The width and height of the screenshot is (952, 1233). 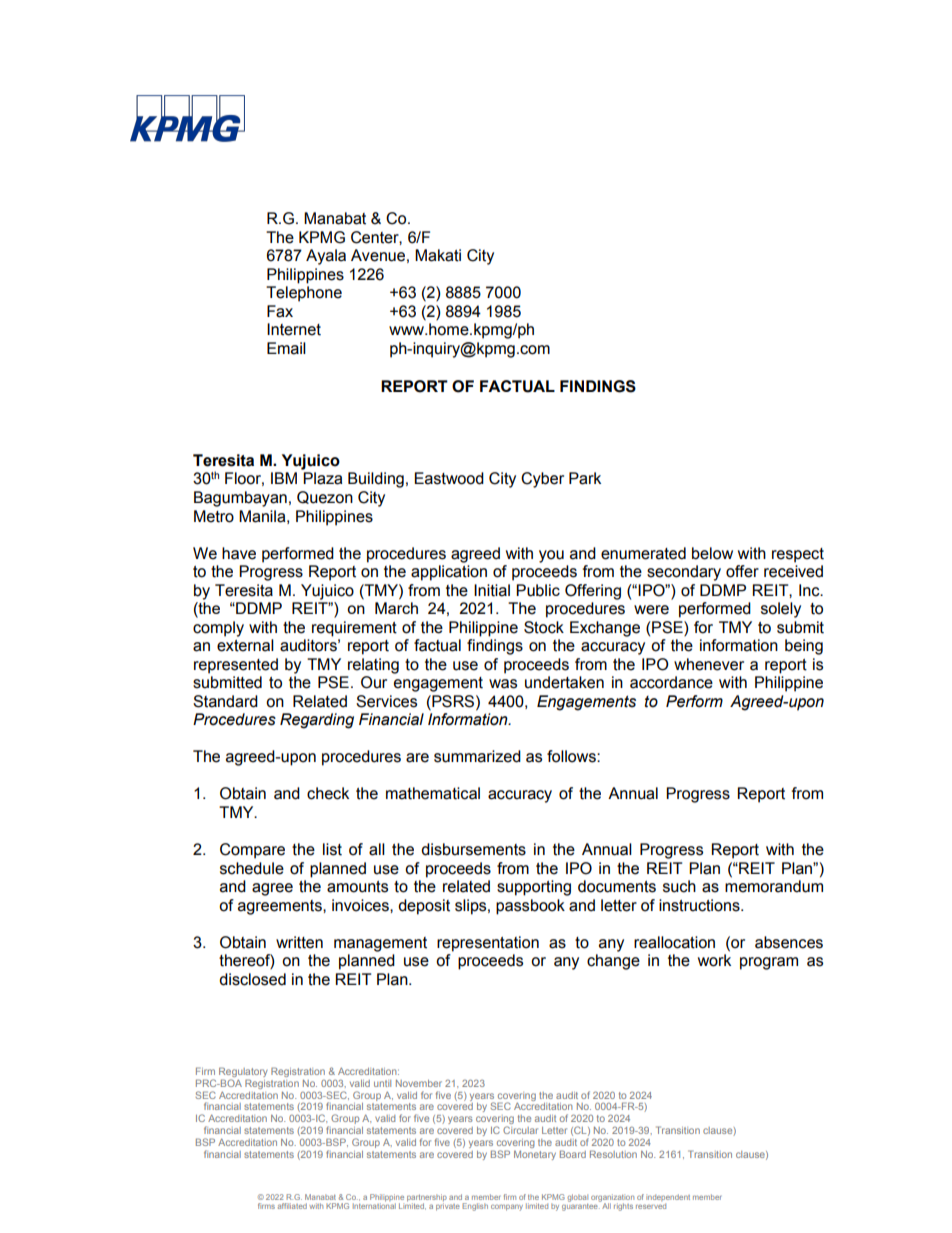 I want to click on Park, so click(x=585, y=478).
